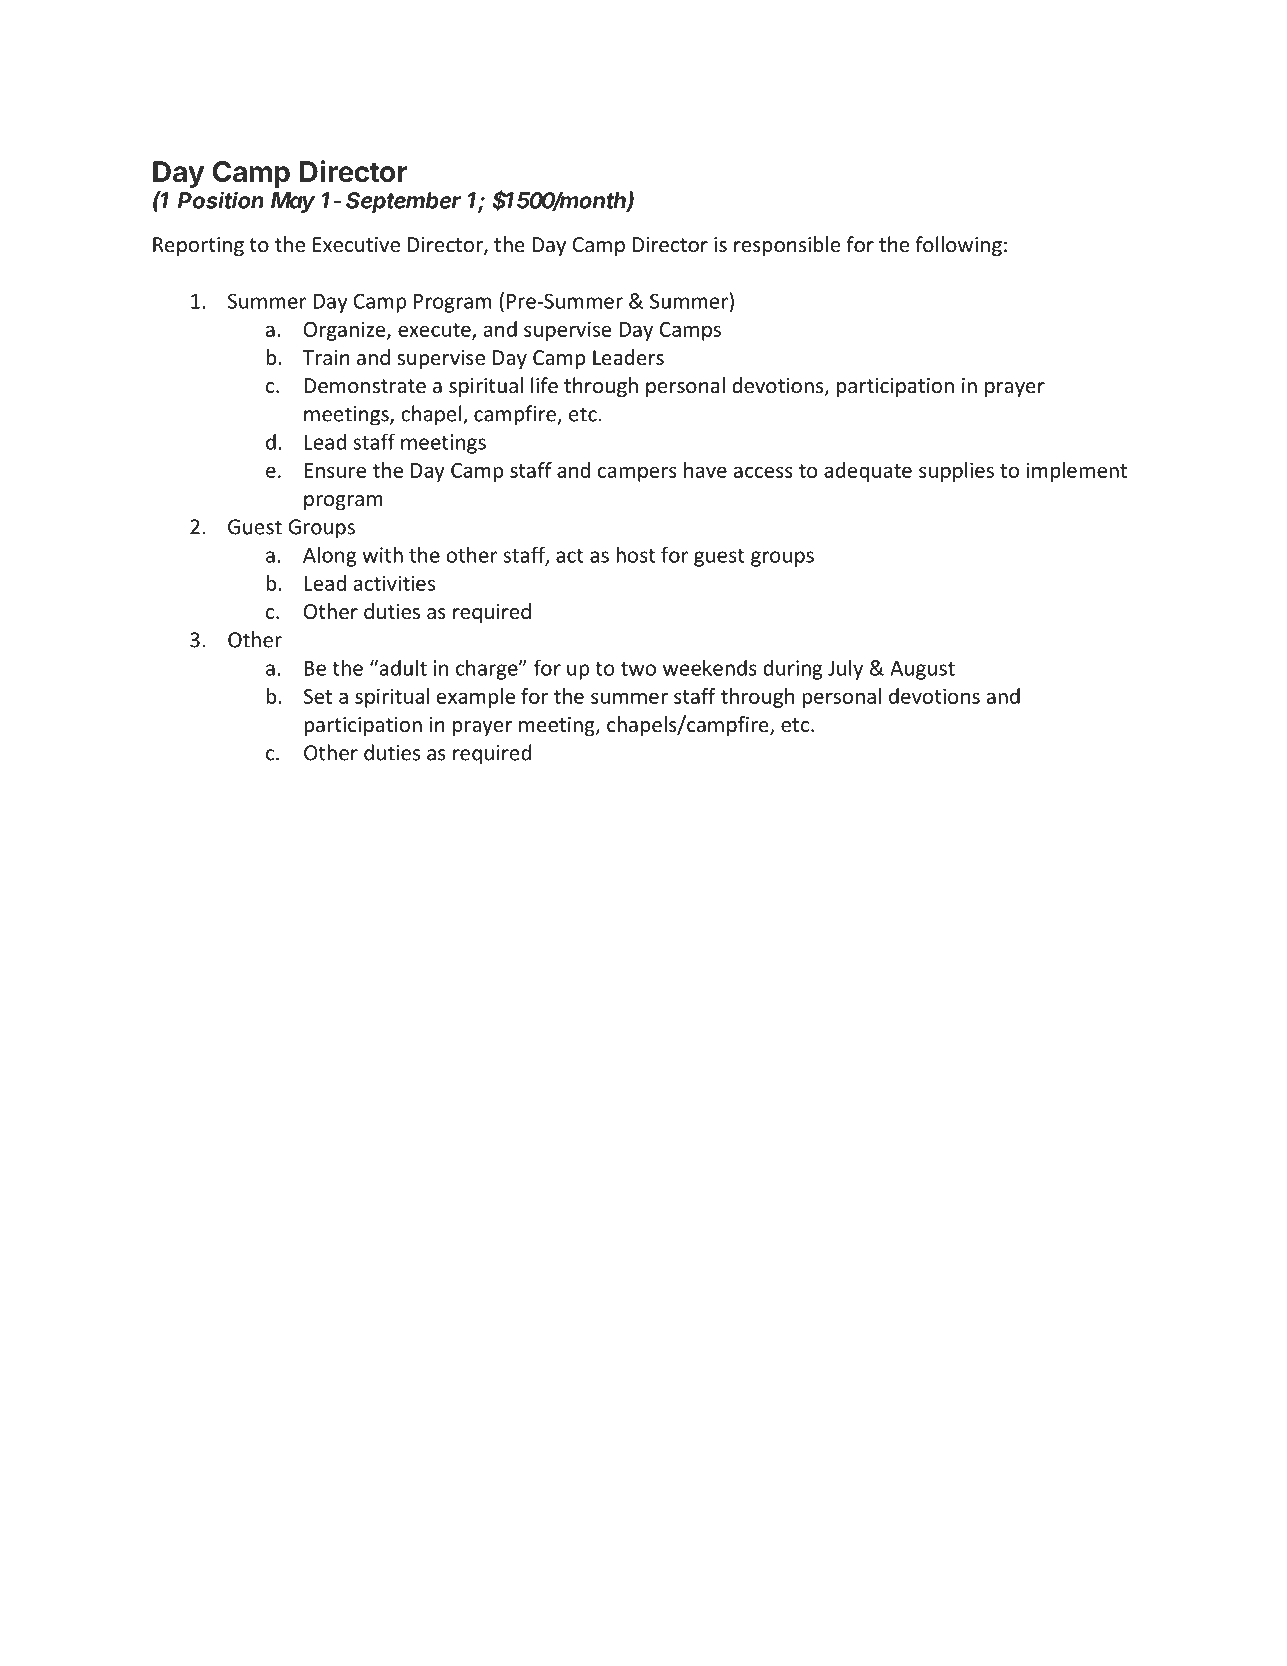  Describe the element at coordinates (787, 246) in the screenshot. I see `responsible` at that location.
